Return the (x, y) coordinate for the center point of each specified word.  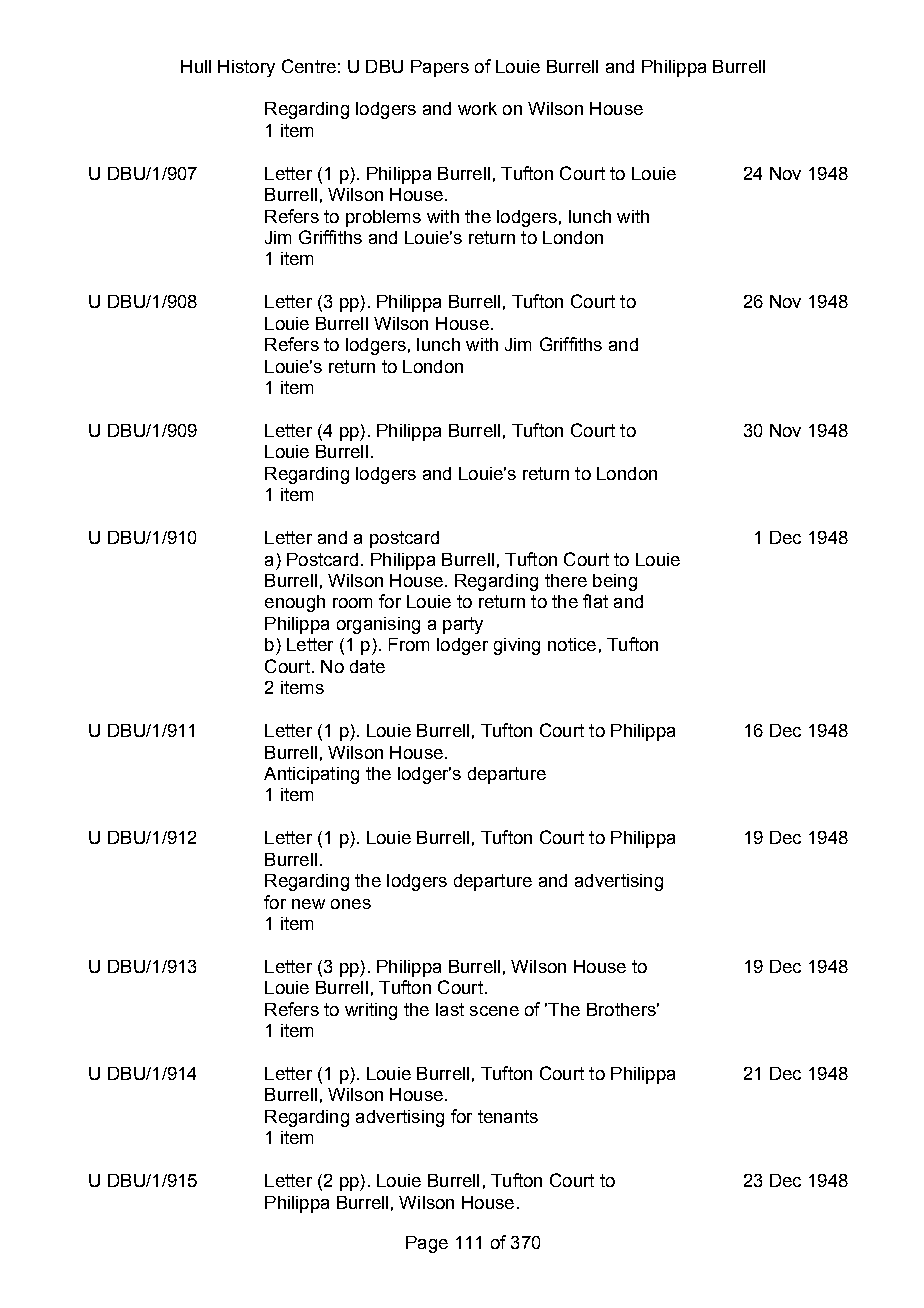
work (477, 108)
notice (572, 644)
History (246, 68)
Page (427, 1244)
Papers (440, 68)
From (409, 644)
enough (295, 603)
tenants (508, 1116)
